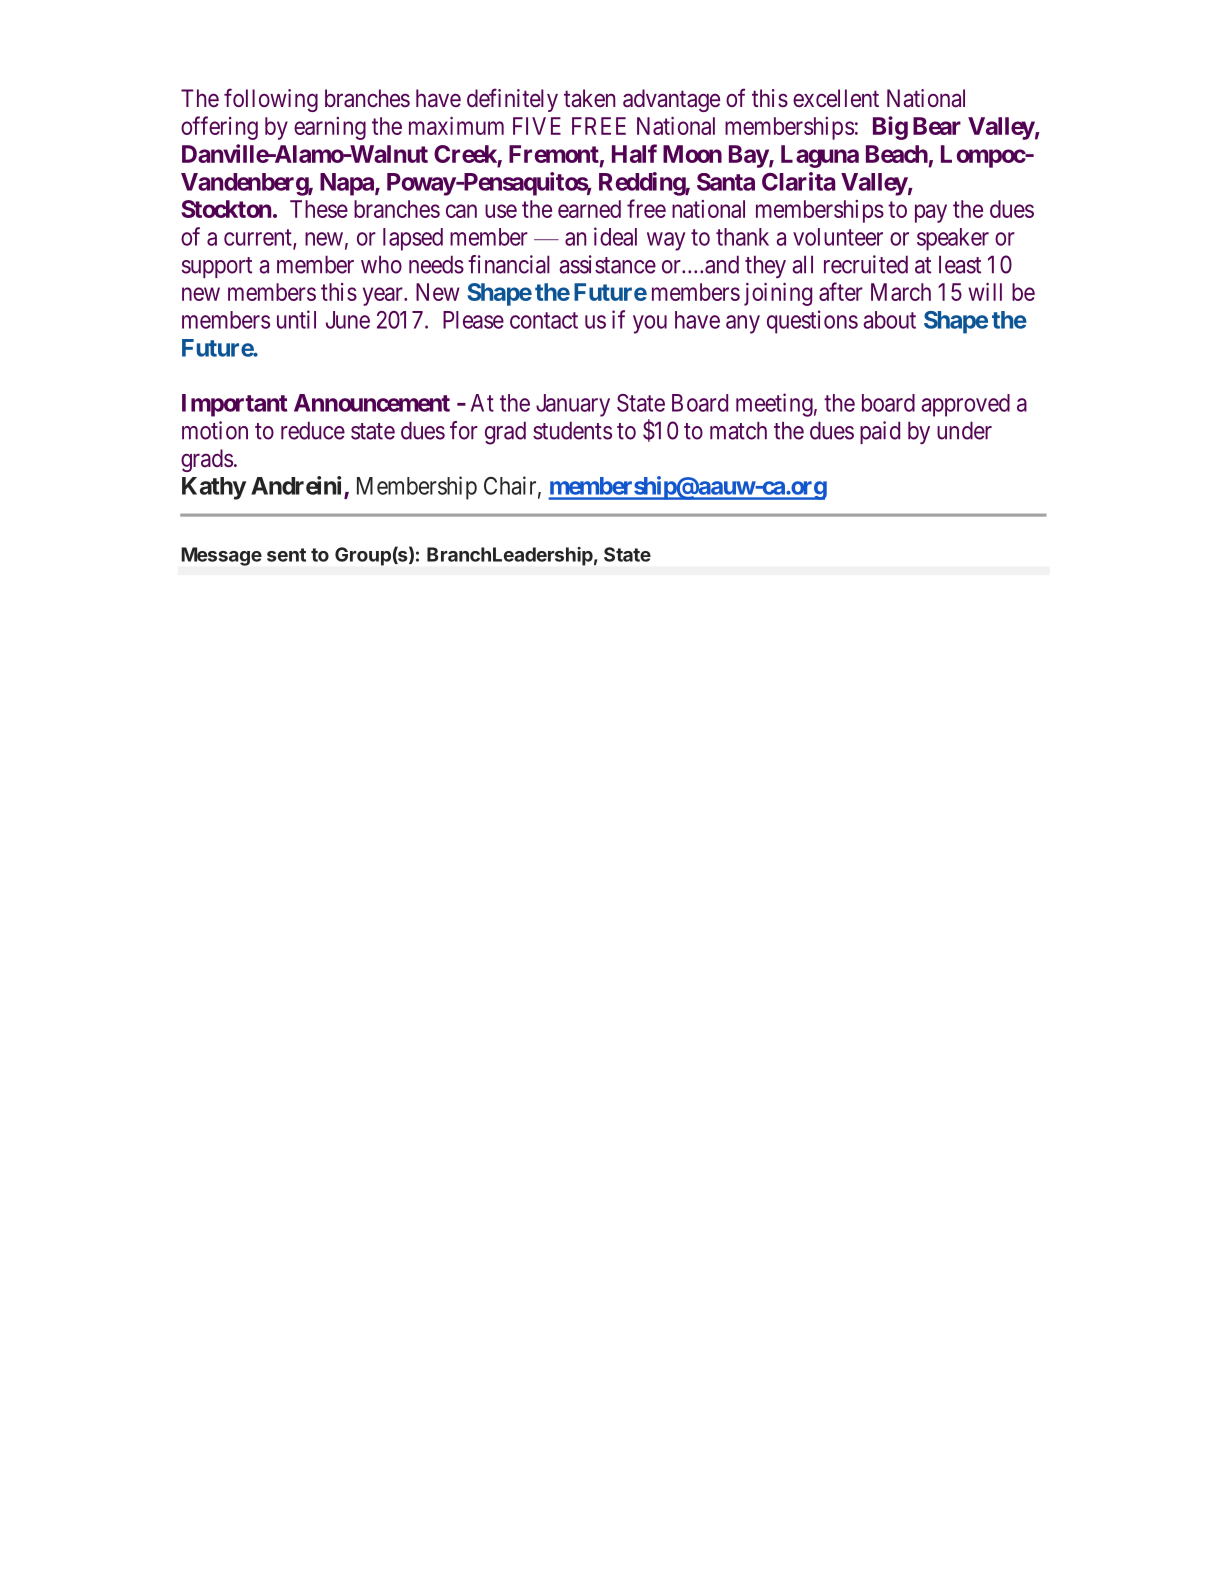 The image size is (1227, 1588). What do you see at coordinates (286, 555) in the image?
I see `sent` at bounding box center [286, 555].
